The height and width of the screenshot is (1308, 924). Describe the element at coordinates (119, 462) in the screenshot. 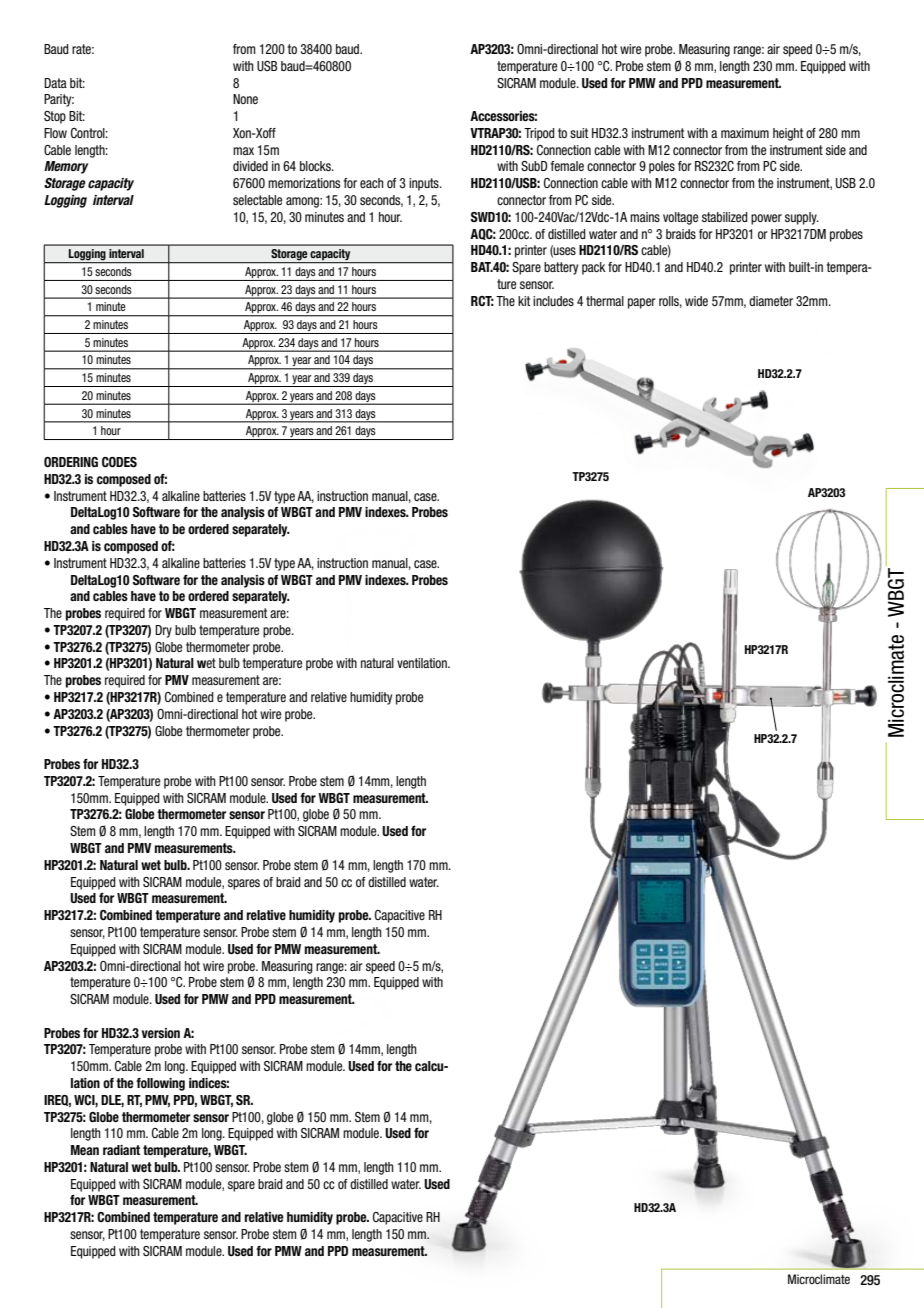

I see `CODES` at that location.
